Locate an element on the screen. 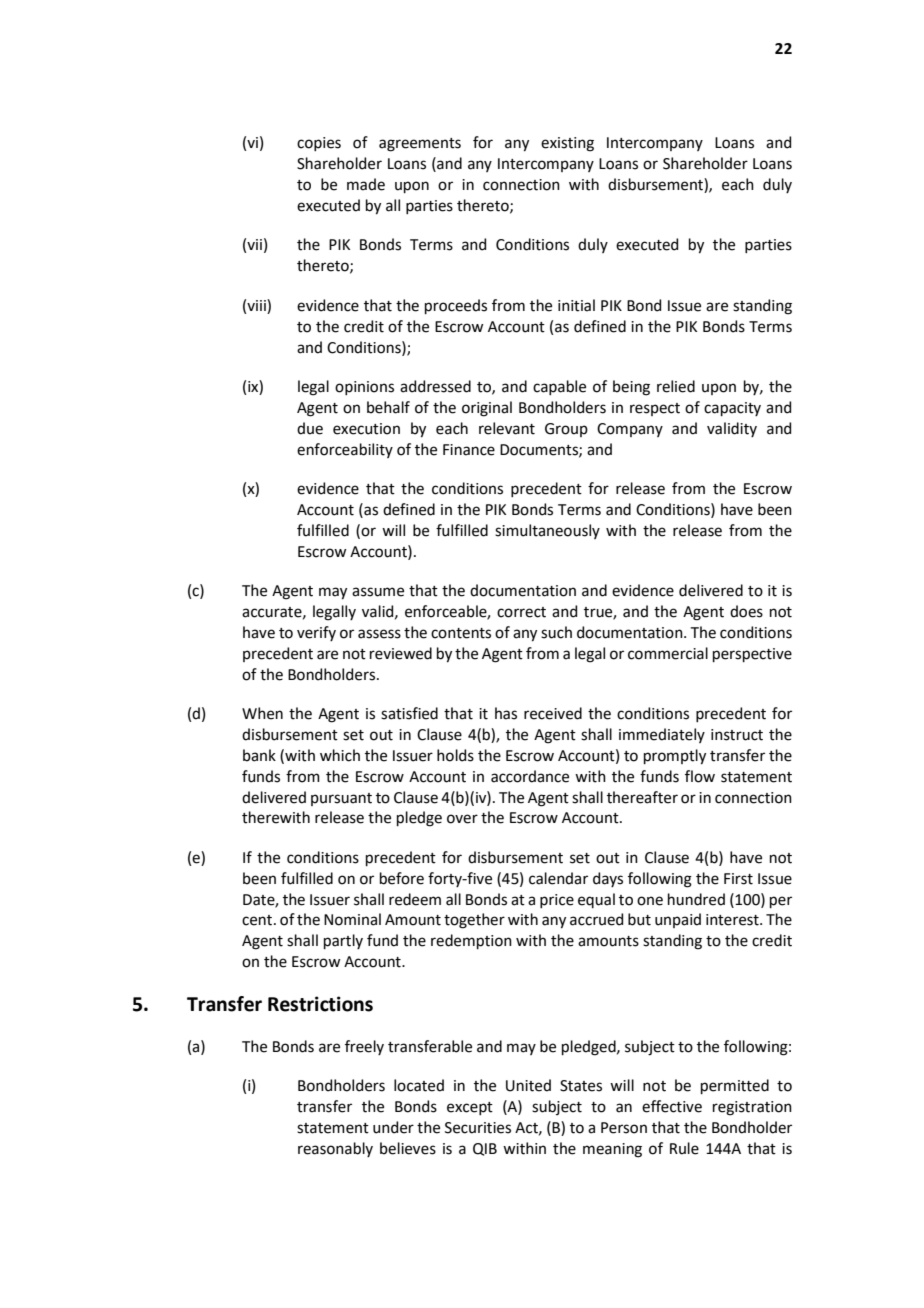 Image resolution: width=924 pixels, height=1308 pixels. initial is located at coordinates (576, 305).
